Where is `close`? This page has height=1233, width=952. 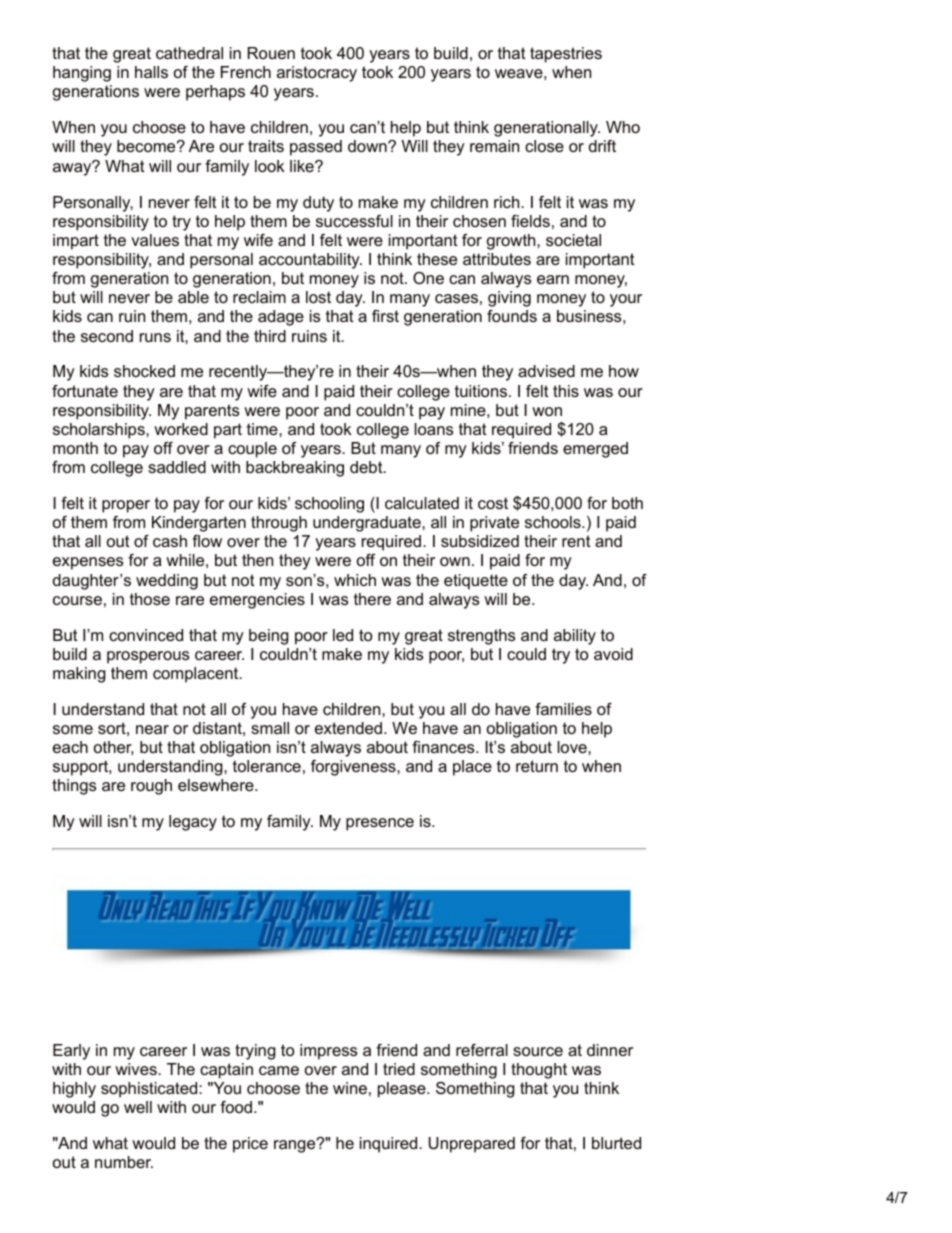
close is located at coordinates (544, 146).
